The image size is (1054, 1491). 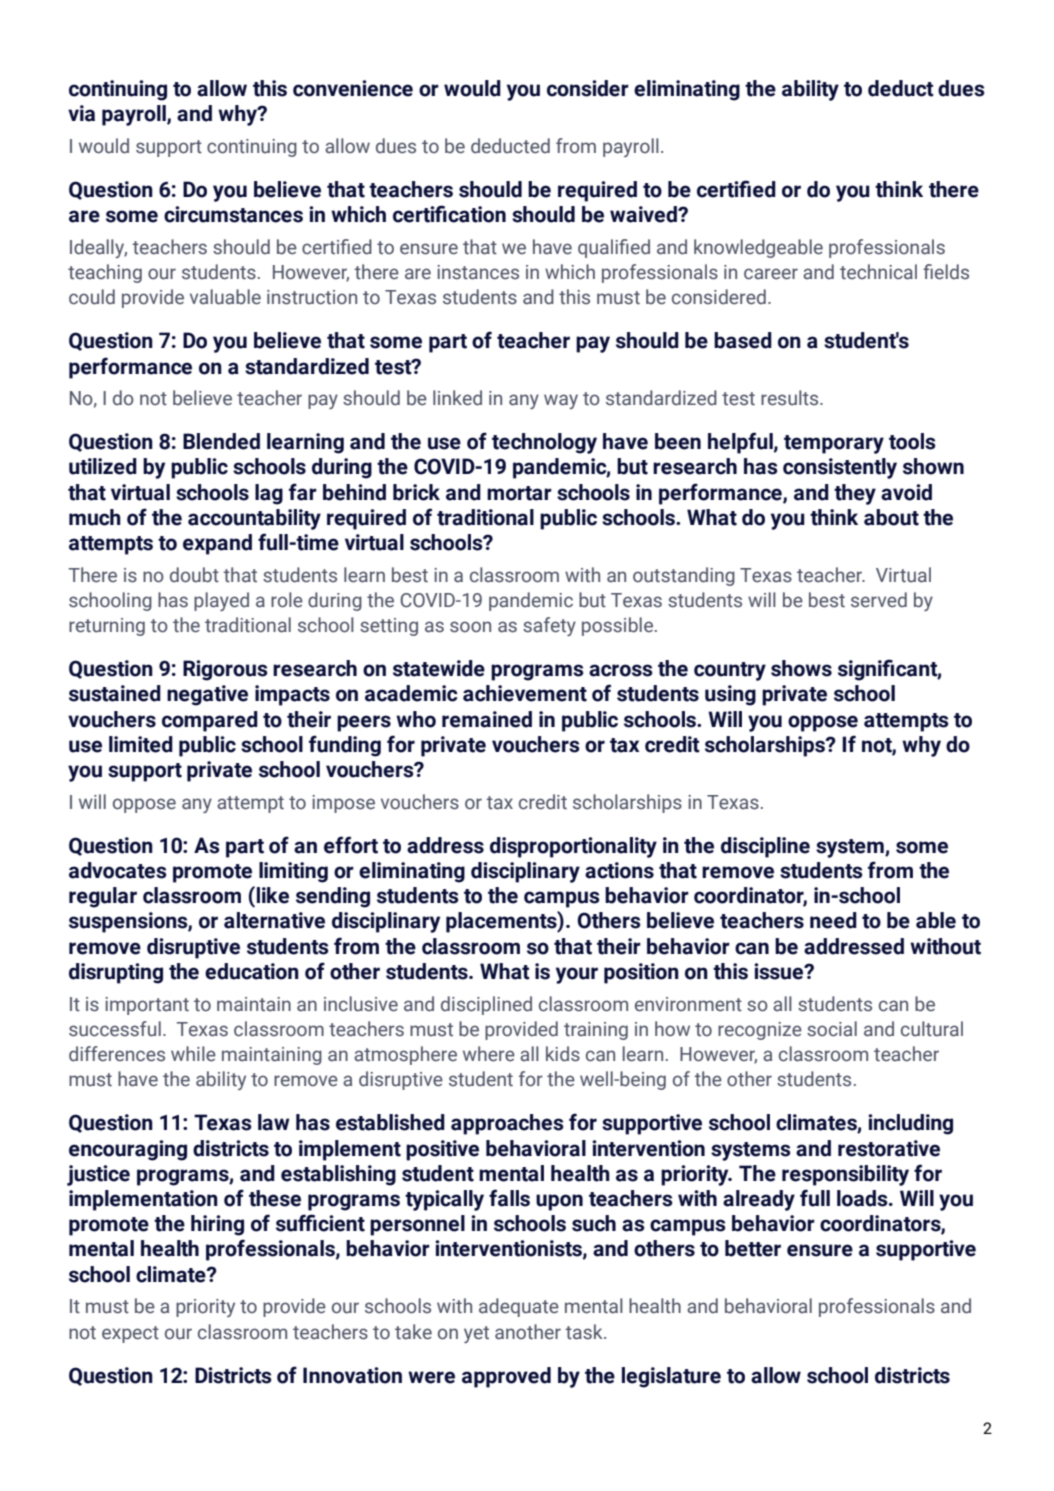 What do you see at coordinates (210, 721) in the image?
I see `compared` at bounding box center [210, 721].
